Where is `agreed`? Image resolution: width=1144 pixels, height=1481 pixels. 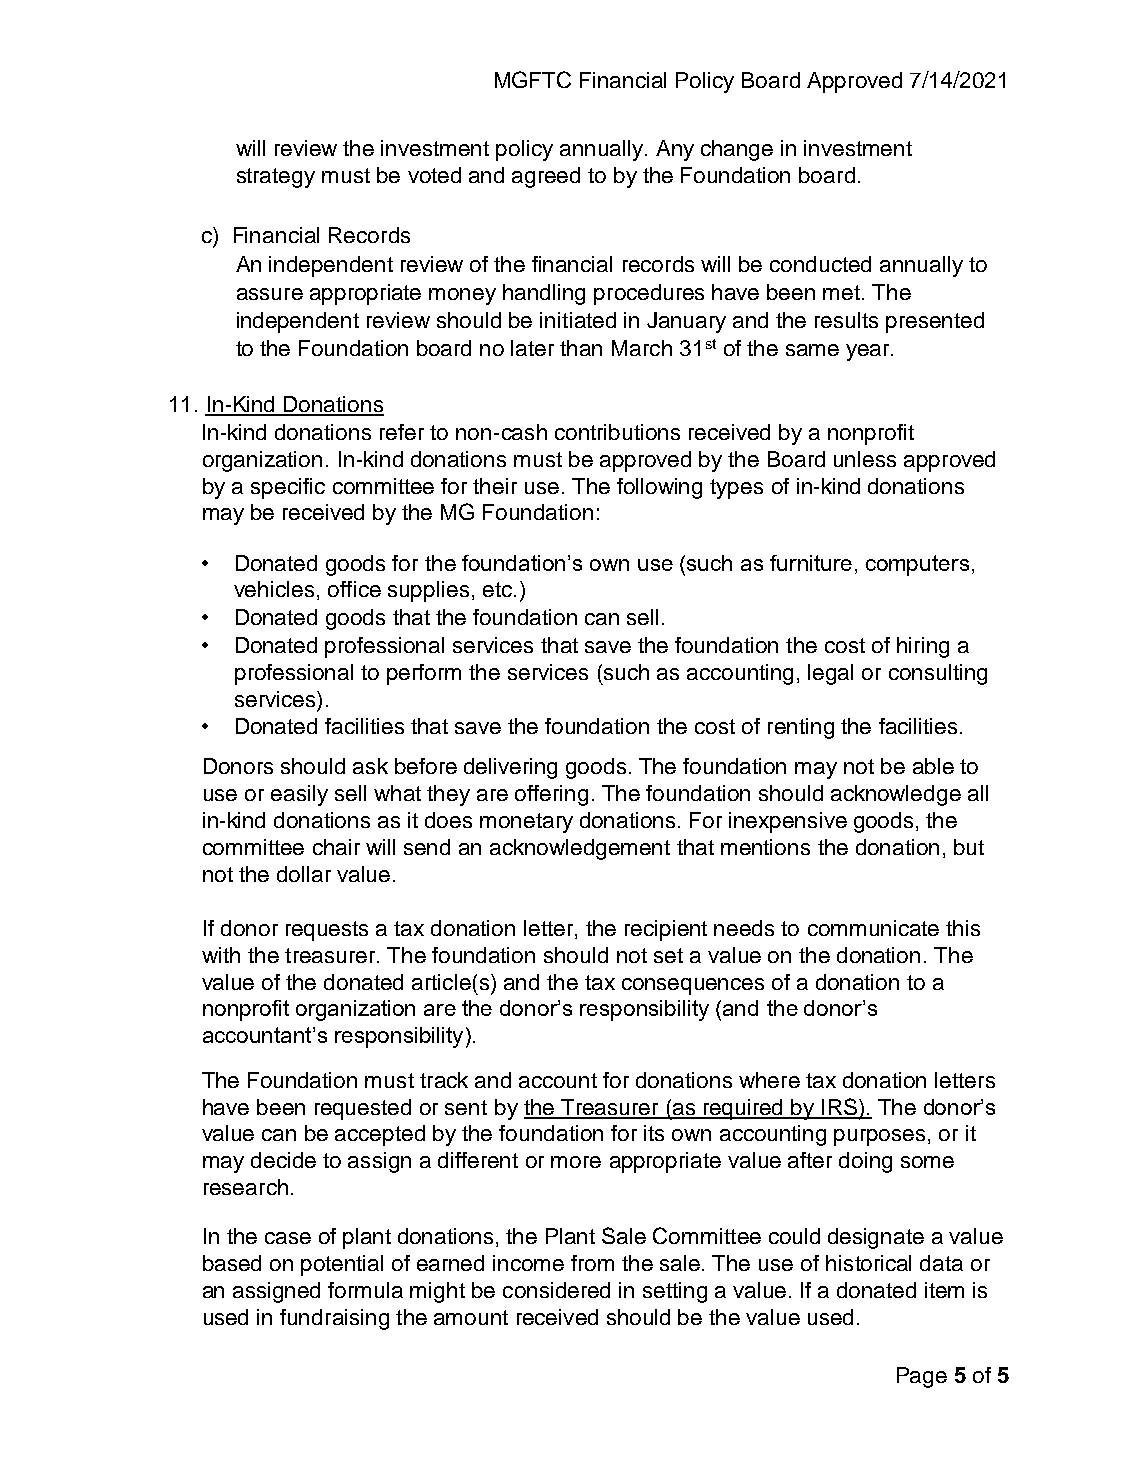
agreed is located at coordinates (546, 177).
